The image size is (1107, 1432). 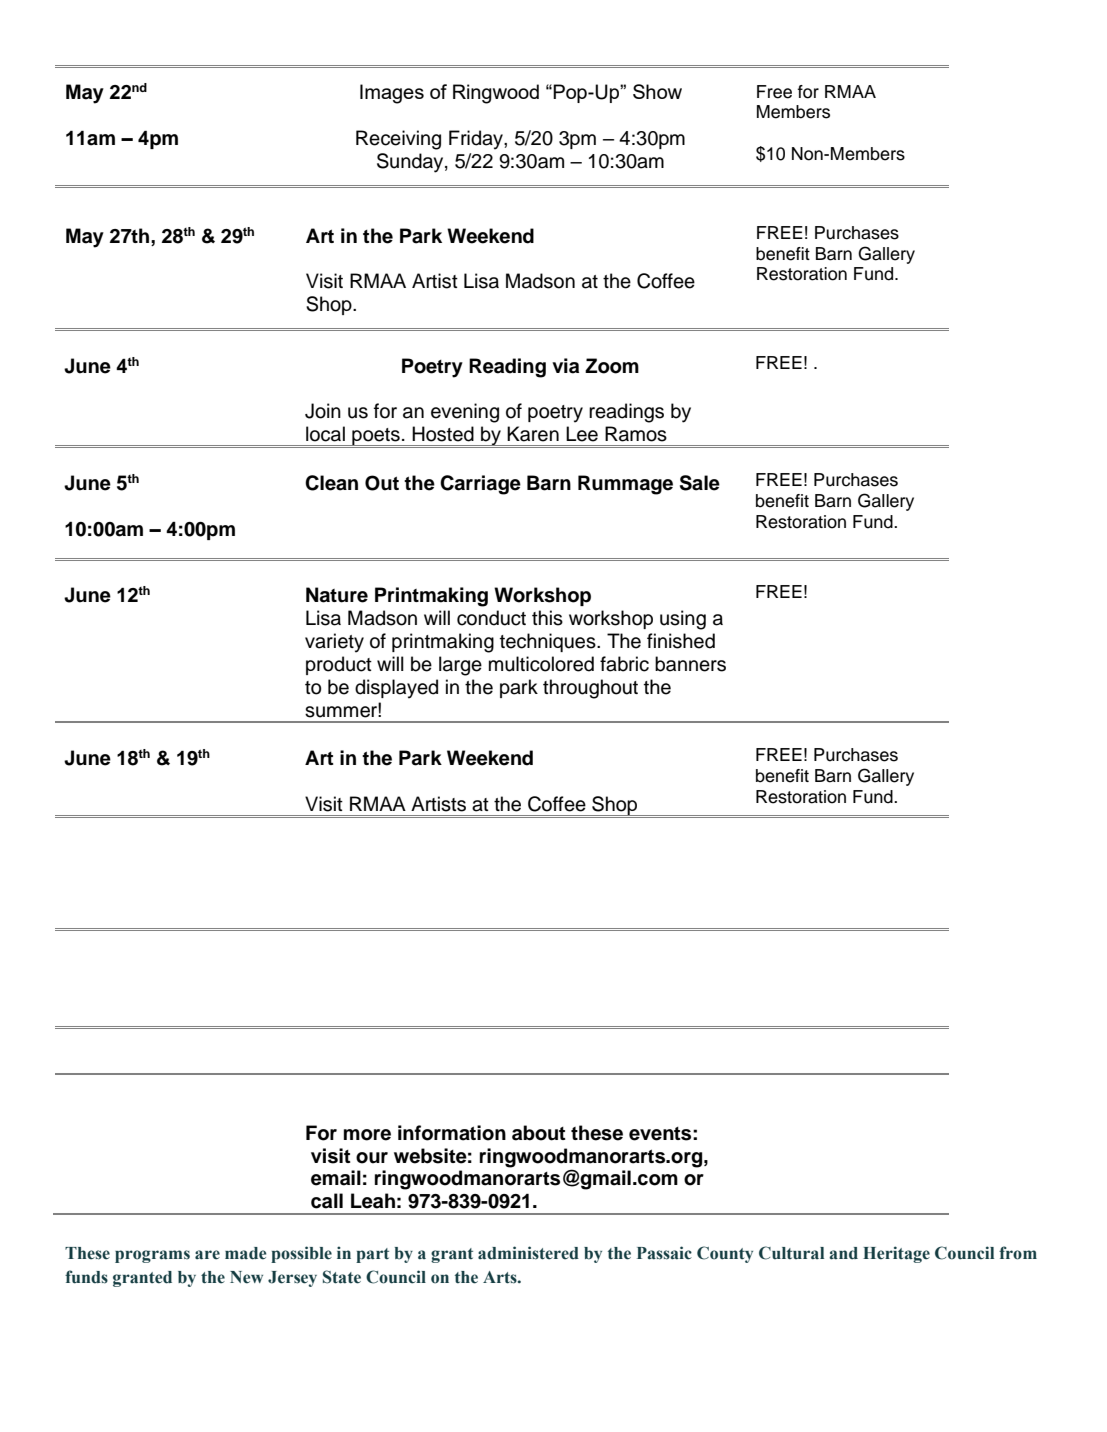 What do you see at coordinates (590, 689) in the screenshot?
I see `throughout` at bounding box center [590, 689].
